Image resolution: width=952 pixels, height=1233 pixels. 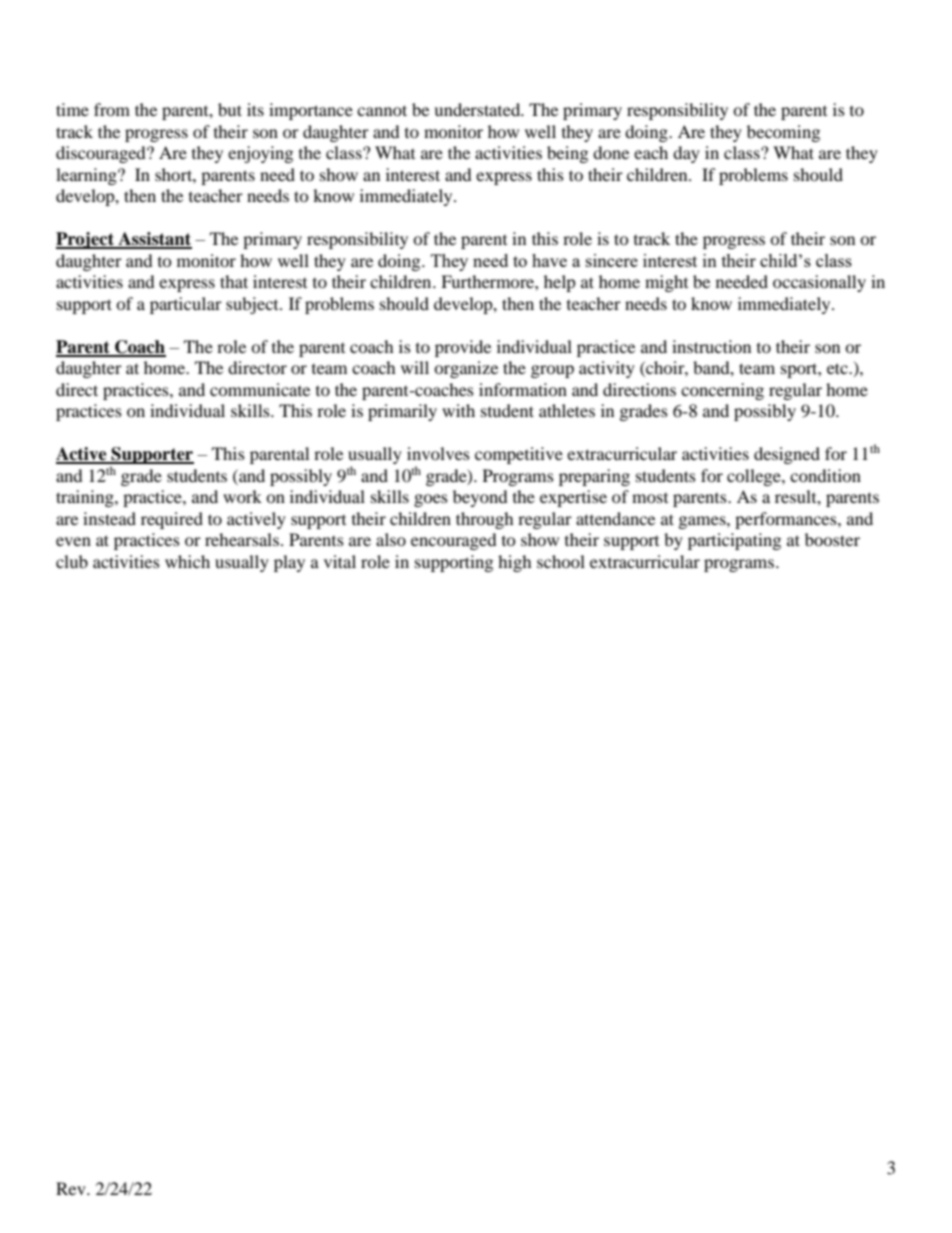 What do you see at coordinates (72, 1188) in the page?
I see `Rev` at bounding box center [72, 1188].
